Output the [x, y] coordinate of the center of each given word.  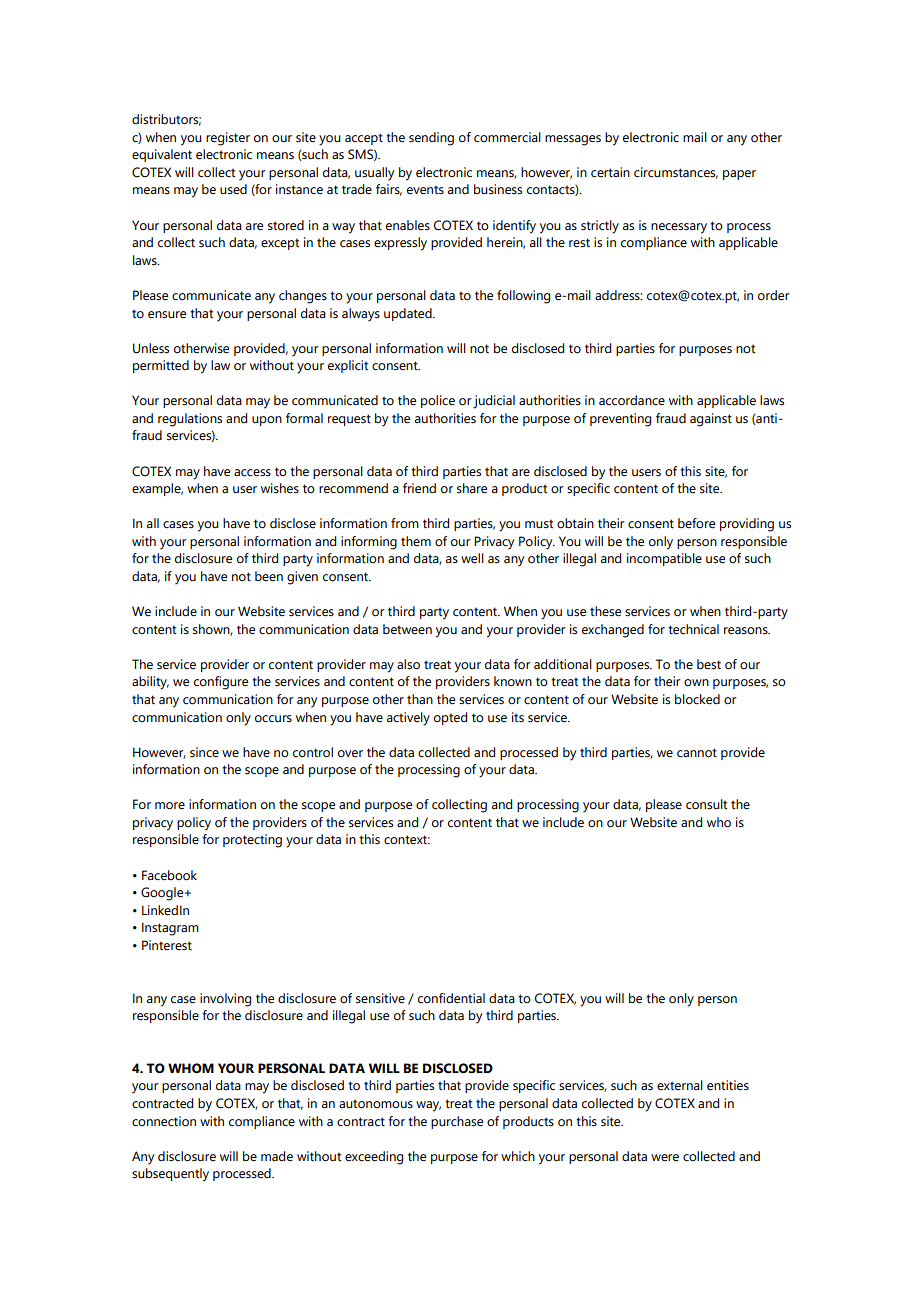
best [709, 664]
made [277, 1156]
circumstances [676, 173]
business [498, 189]
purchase [457, 1122]
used [233, 189]
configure [221, 683]
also [408, 664]
